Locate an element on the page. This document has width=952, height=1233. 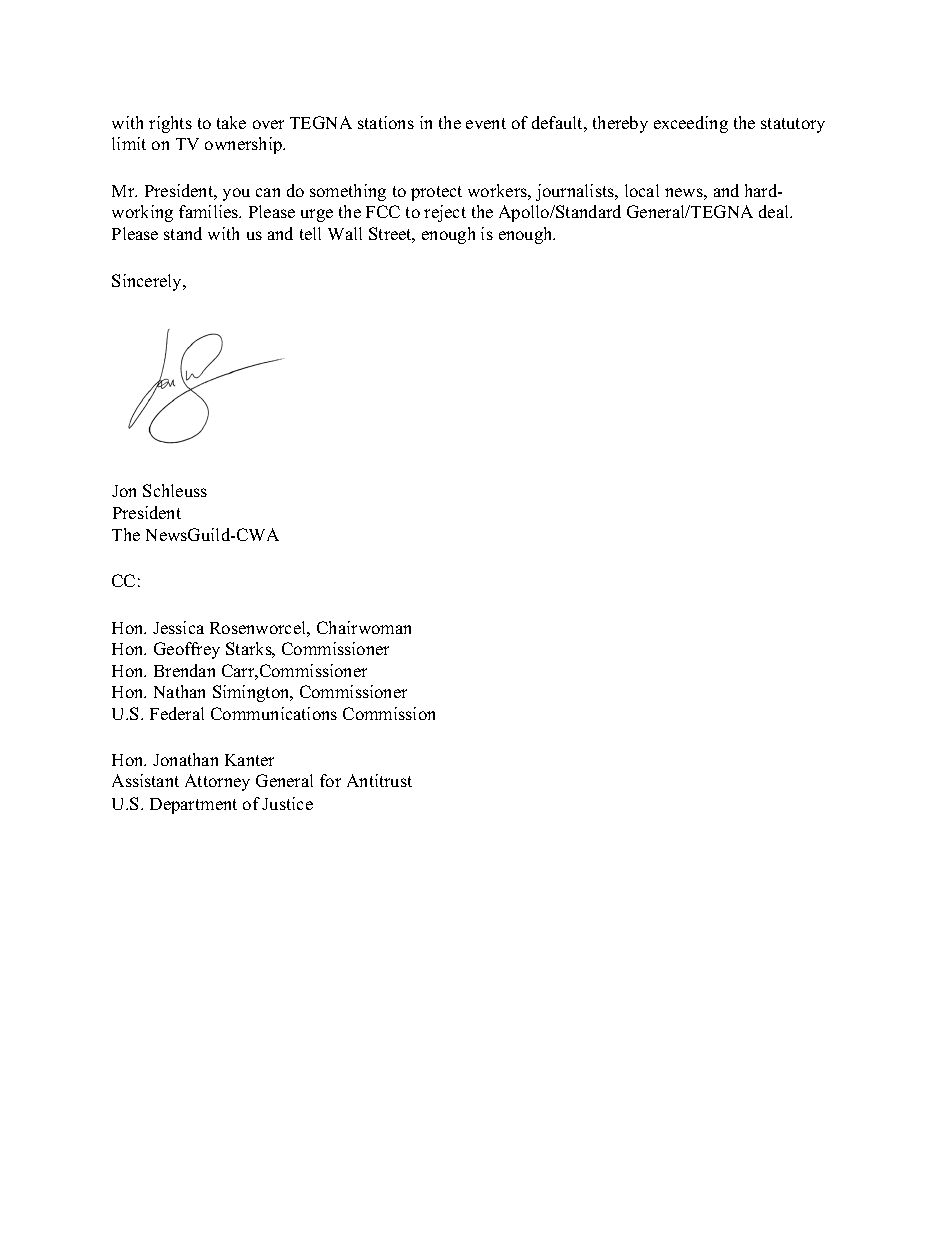
Jessica is located at coordinates (178, 627).
